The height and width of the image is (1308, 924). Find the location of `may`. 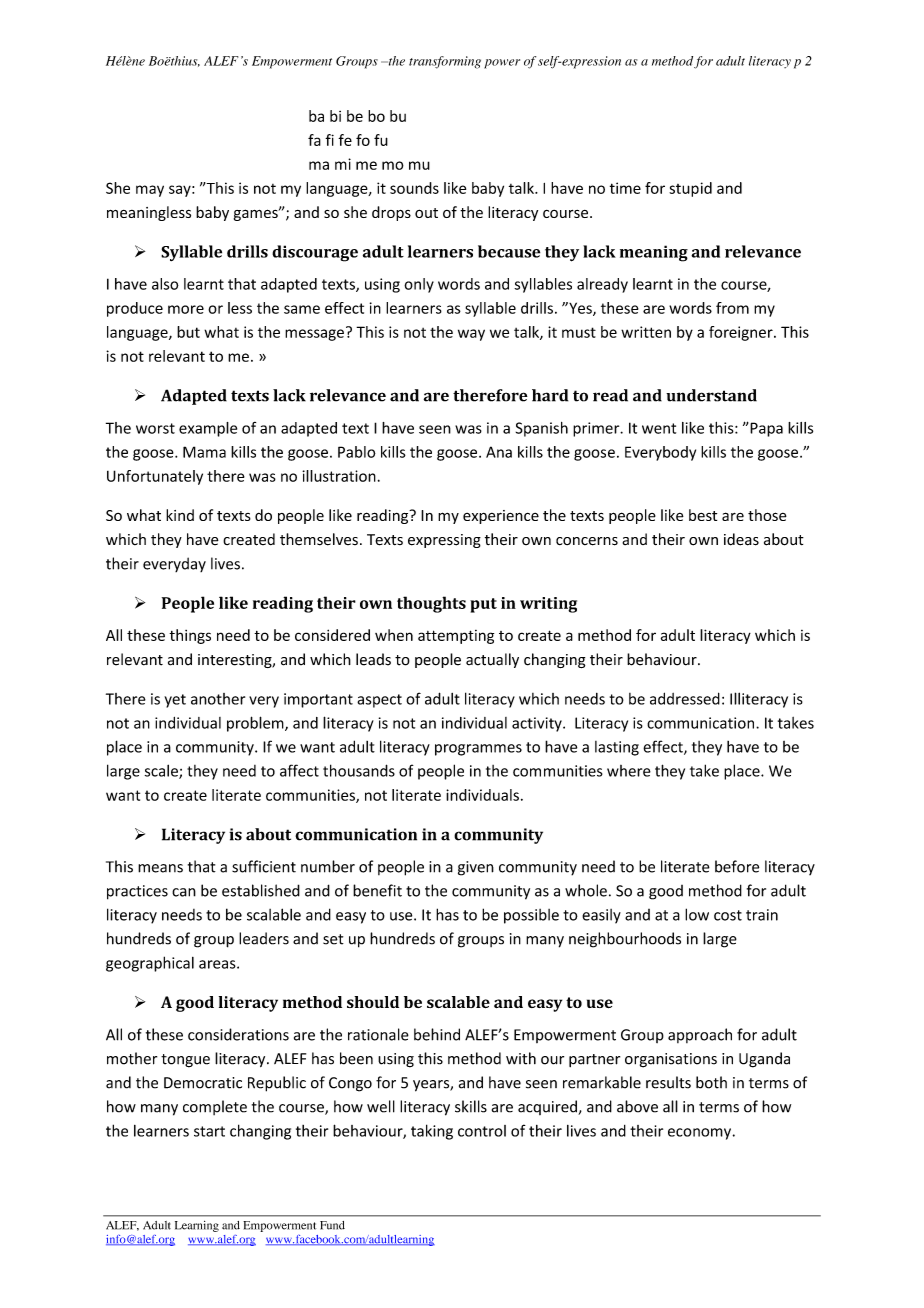

may is located at coordinates (150, 191).
